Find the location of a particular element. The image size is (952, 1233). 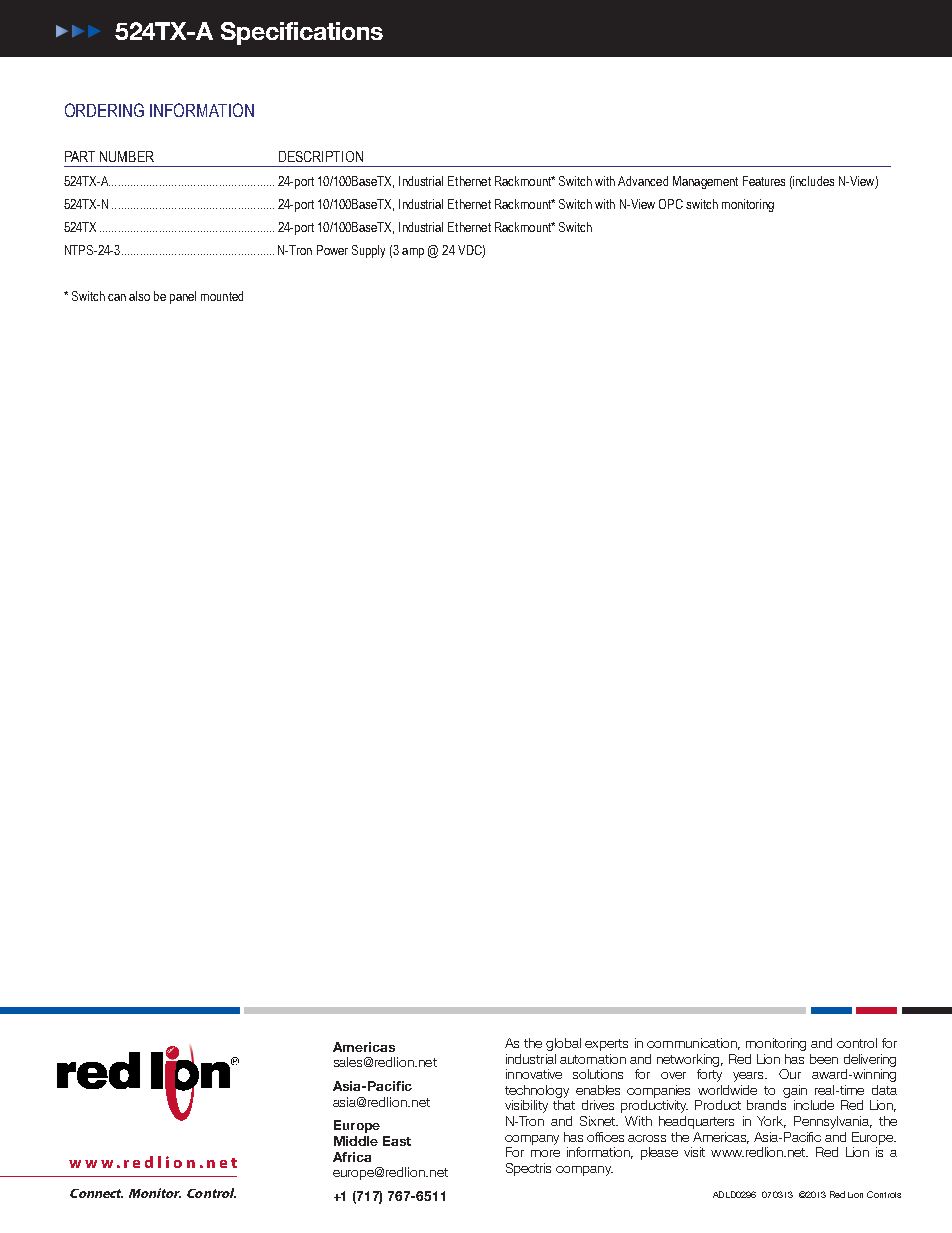

visibility is located at coordinates (526, 1106).
